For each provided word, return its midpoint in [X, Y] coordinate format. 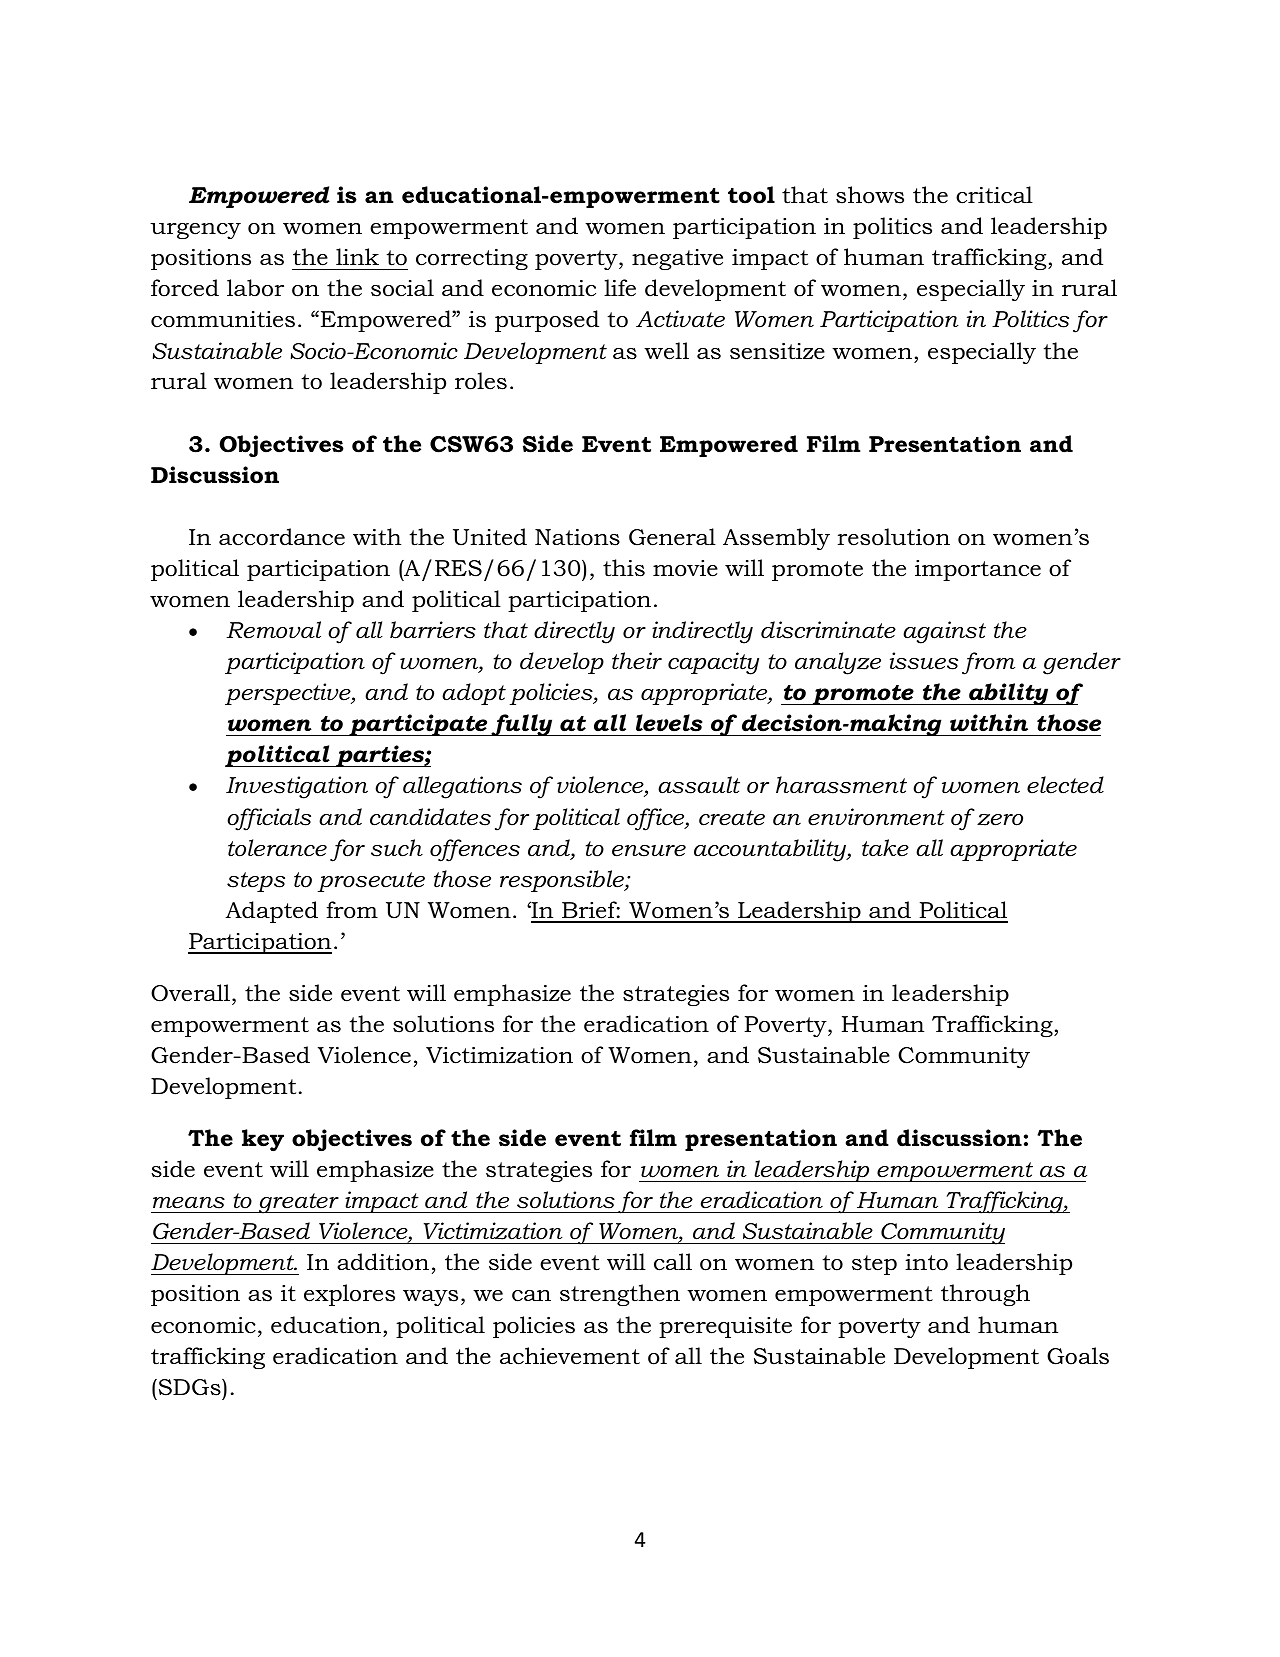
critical [994, 195]
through [985, 1295]
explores [349, 1295]
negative [677, 259]
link [357, 256]
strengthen [620, 1295]
